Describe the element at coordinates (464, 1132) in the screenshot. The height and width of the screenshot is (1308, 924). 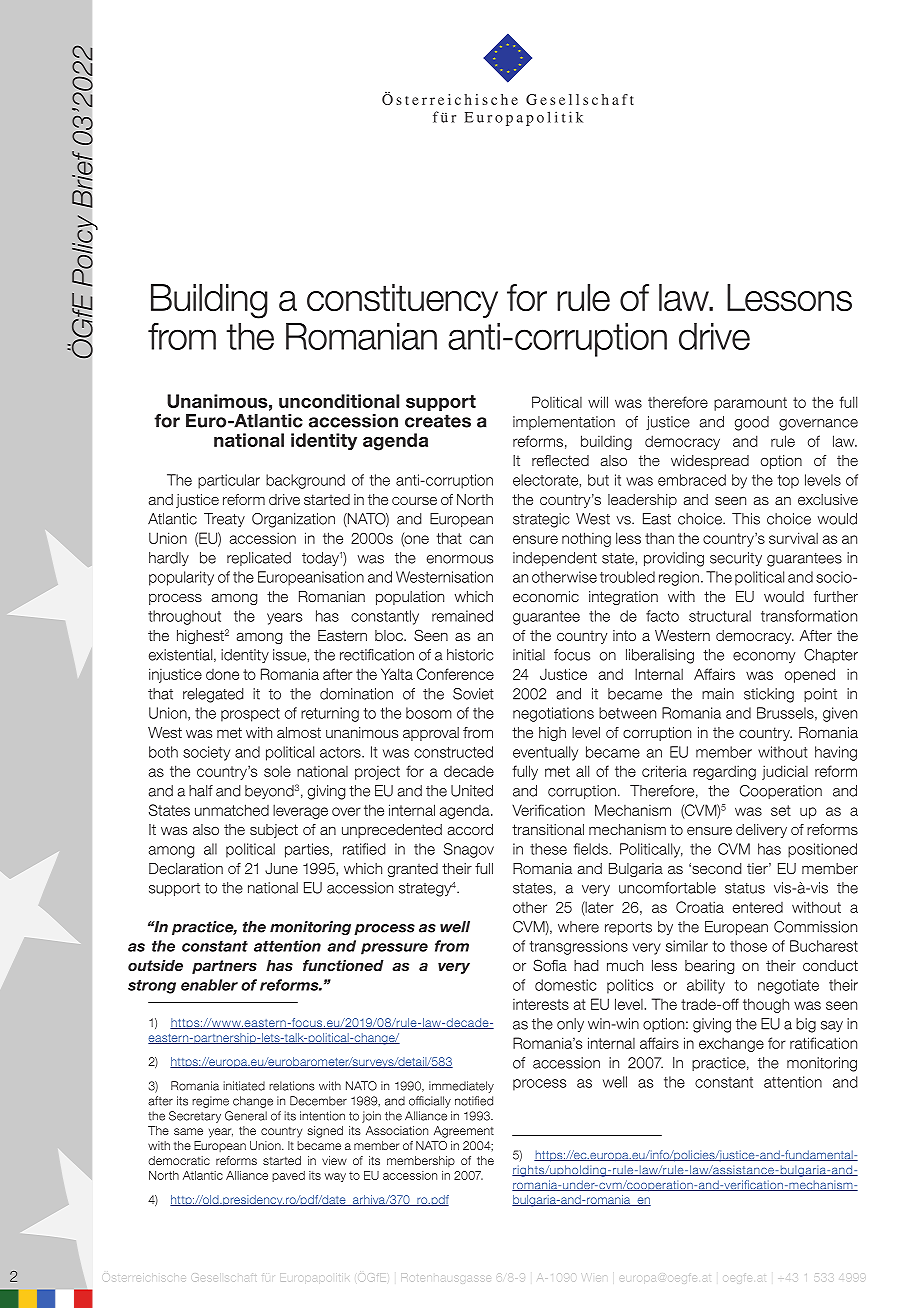
I see `Agreement` at that location.
